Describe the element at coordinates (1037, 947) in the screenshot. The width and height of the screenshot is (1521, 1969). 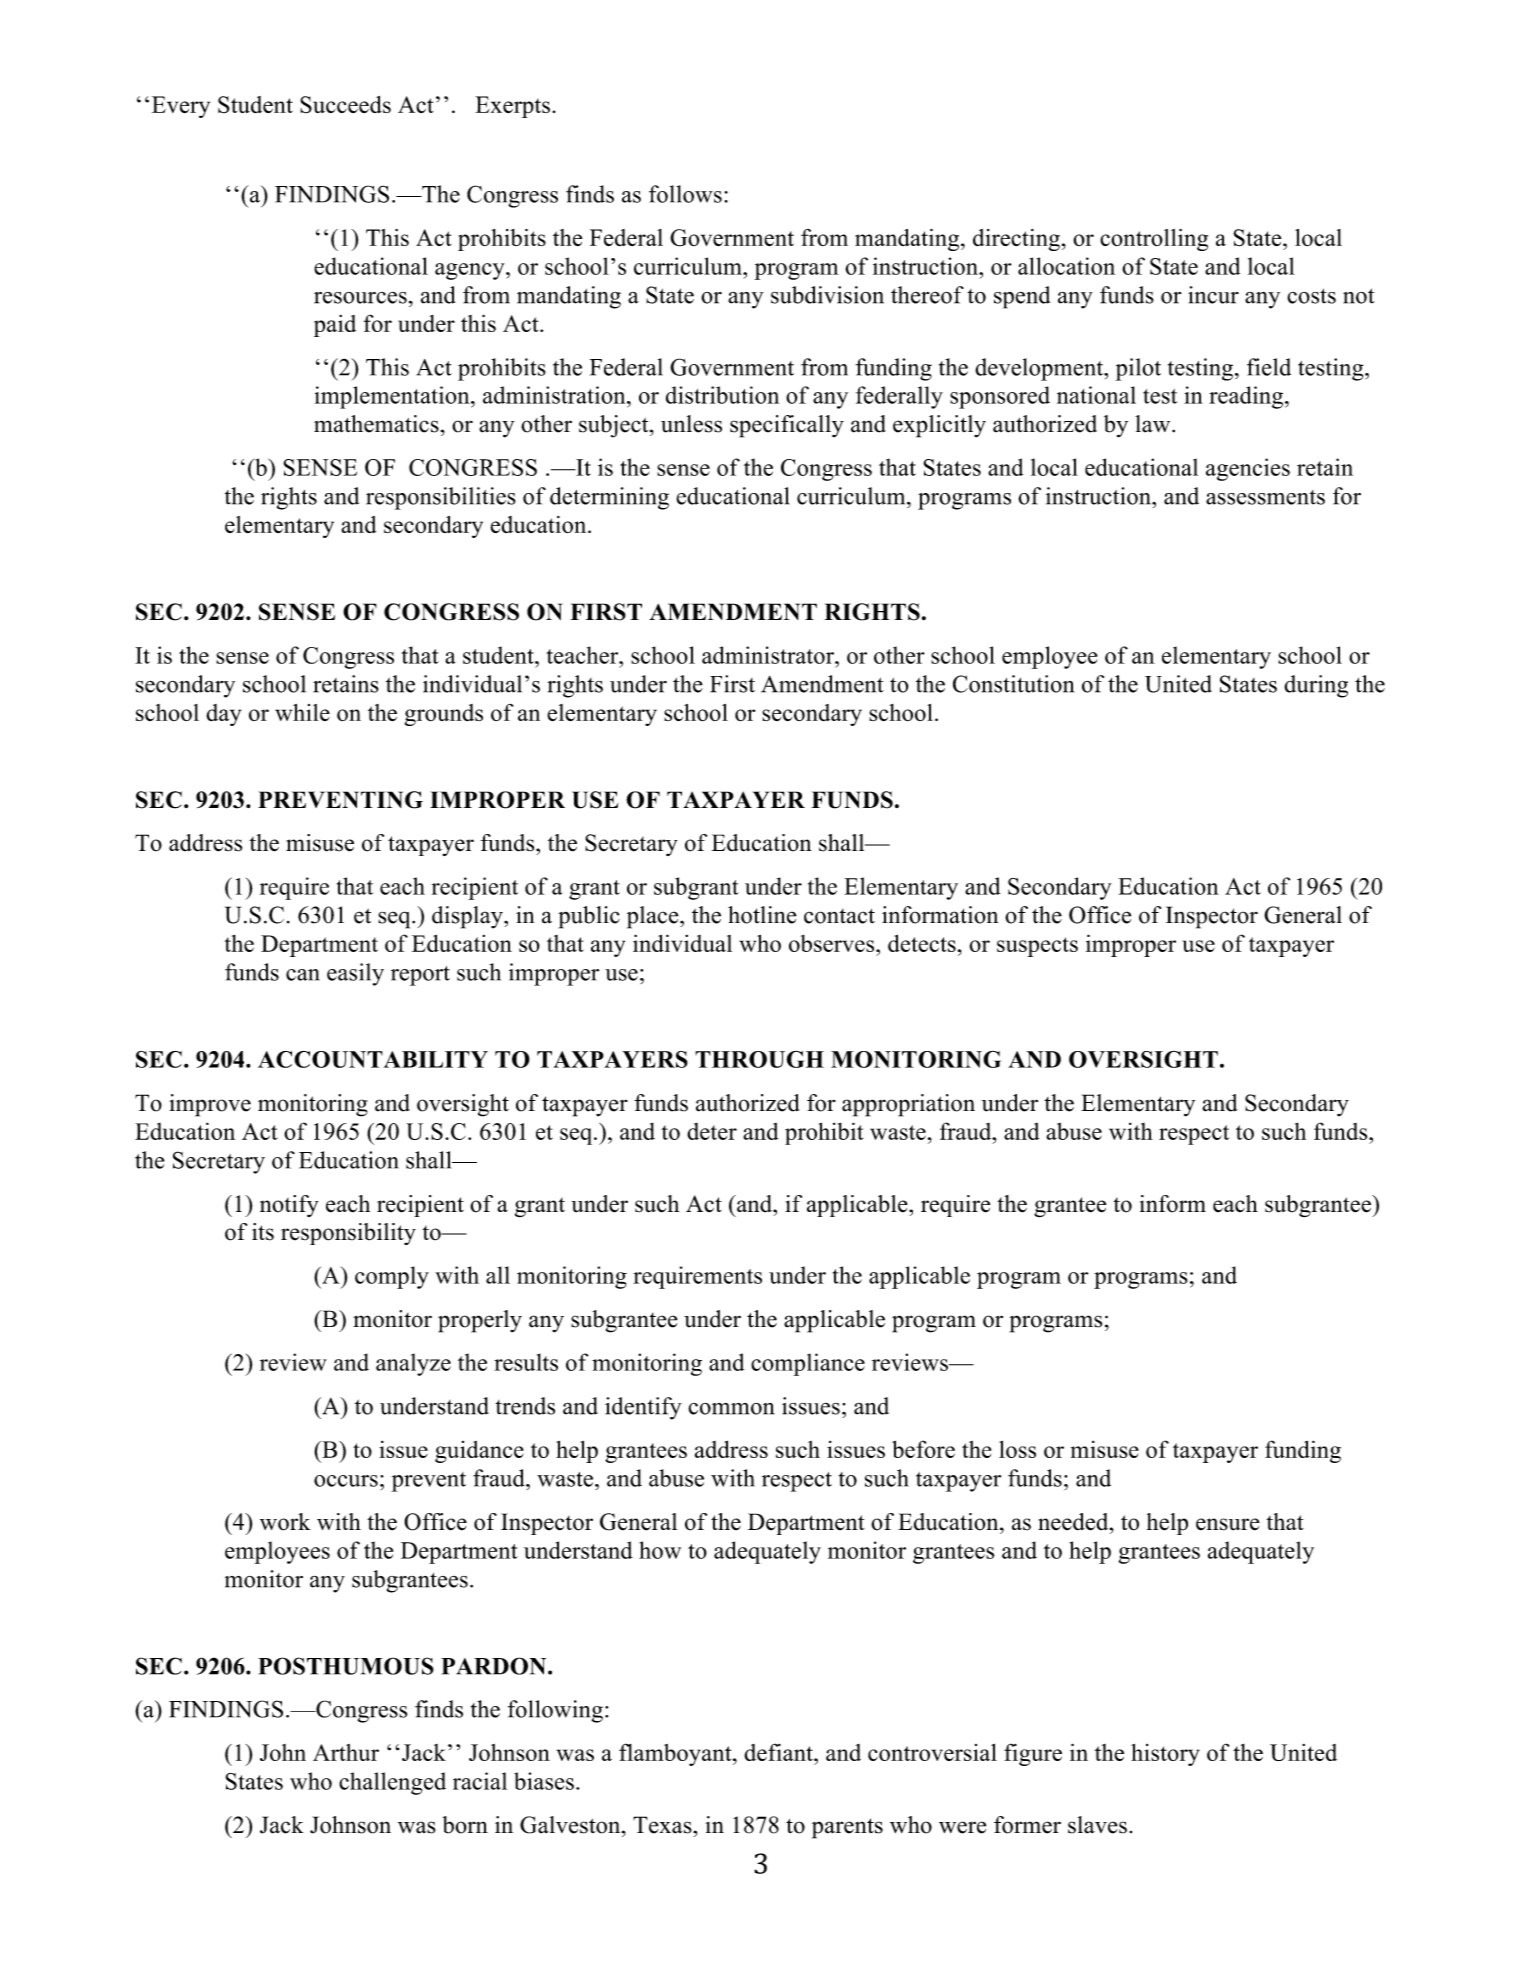
I see `suspects` at that location.
